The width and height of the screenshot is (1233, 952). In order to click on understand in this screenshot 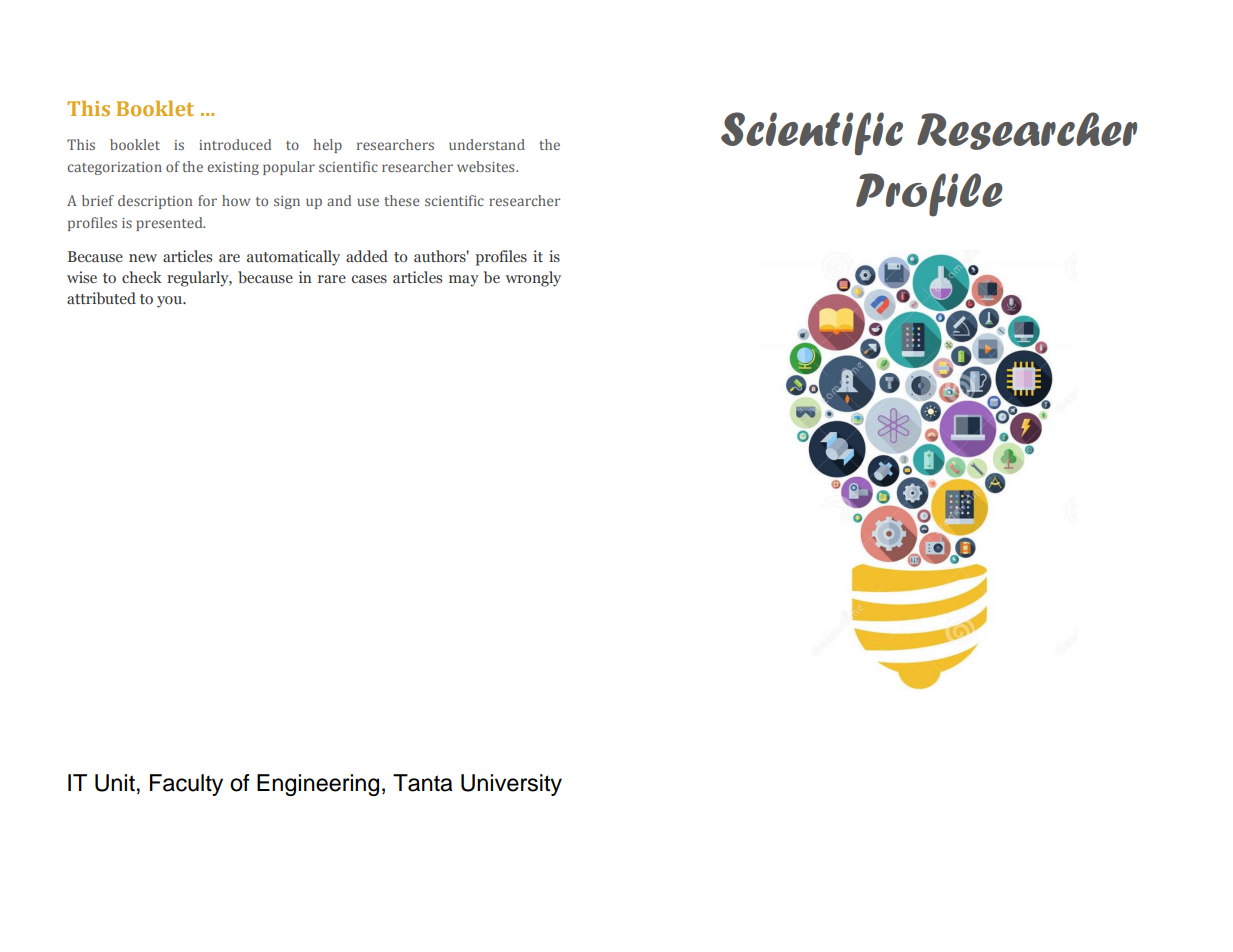, I will do `click(487, 144)`.
